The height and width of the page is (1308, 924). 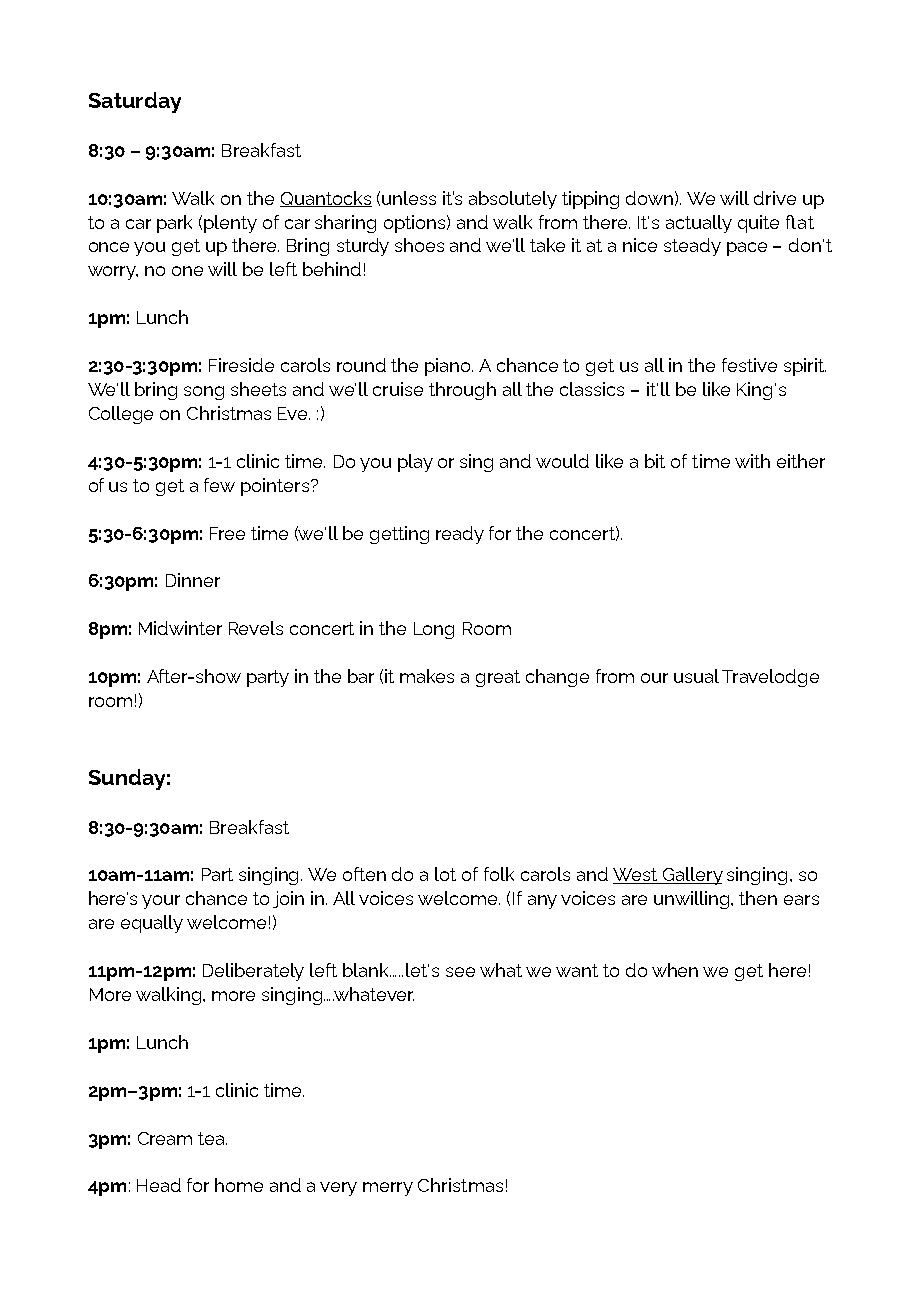 I want to click on Saturday, so click(x=135, y=102).
